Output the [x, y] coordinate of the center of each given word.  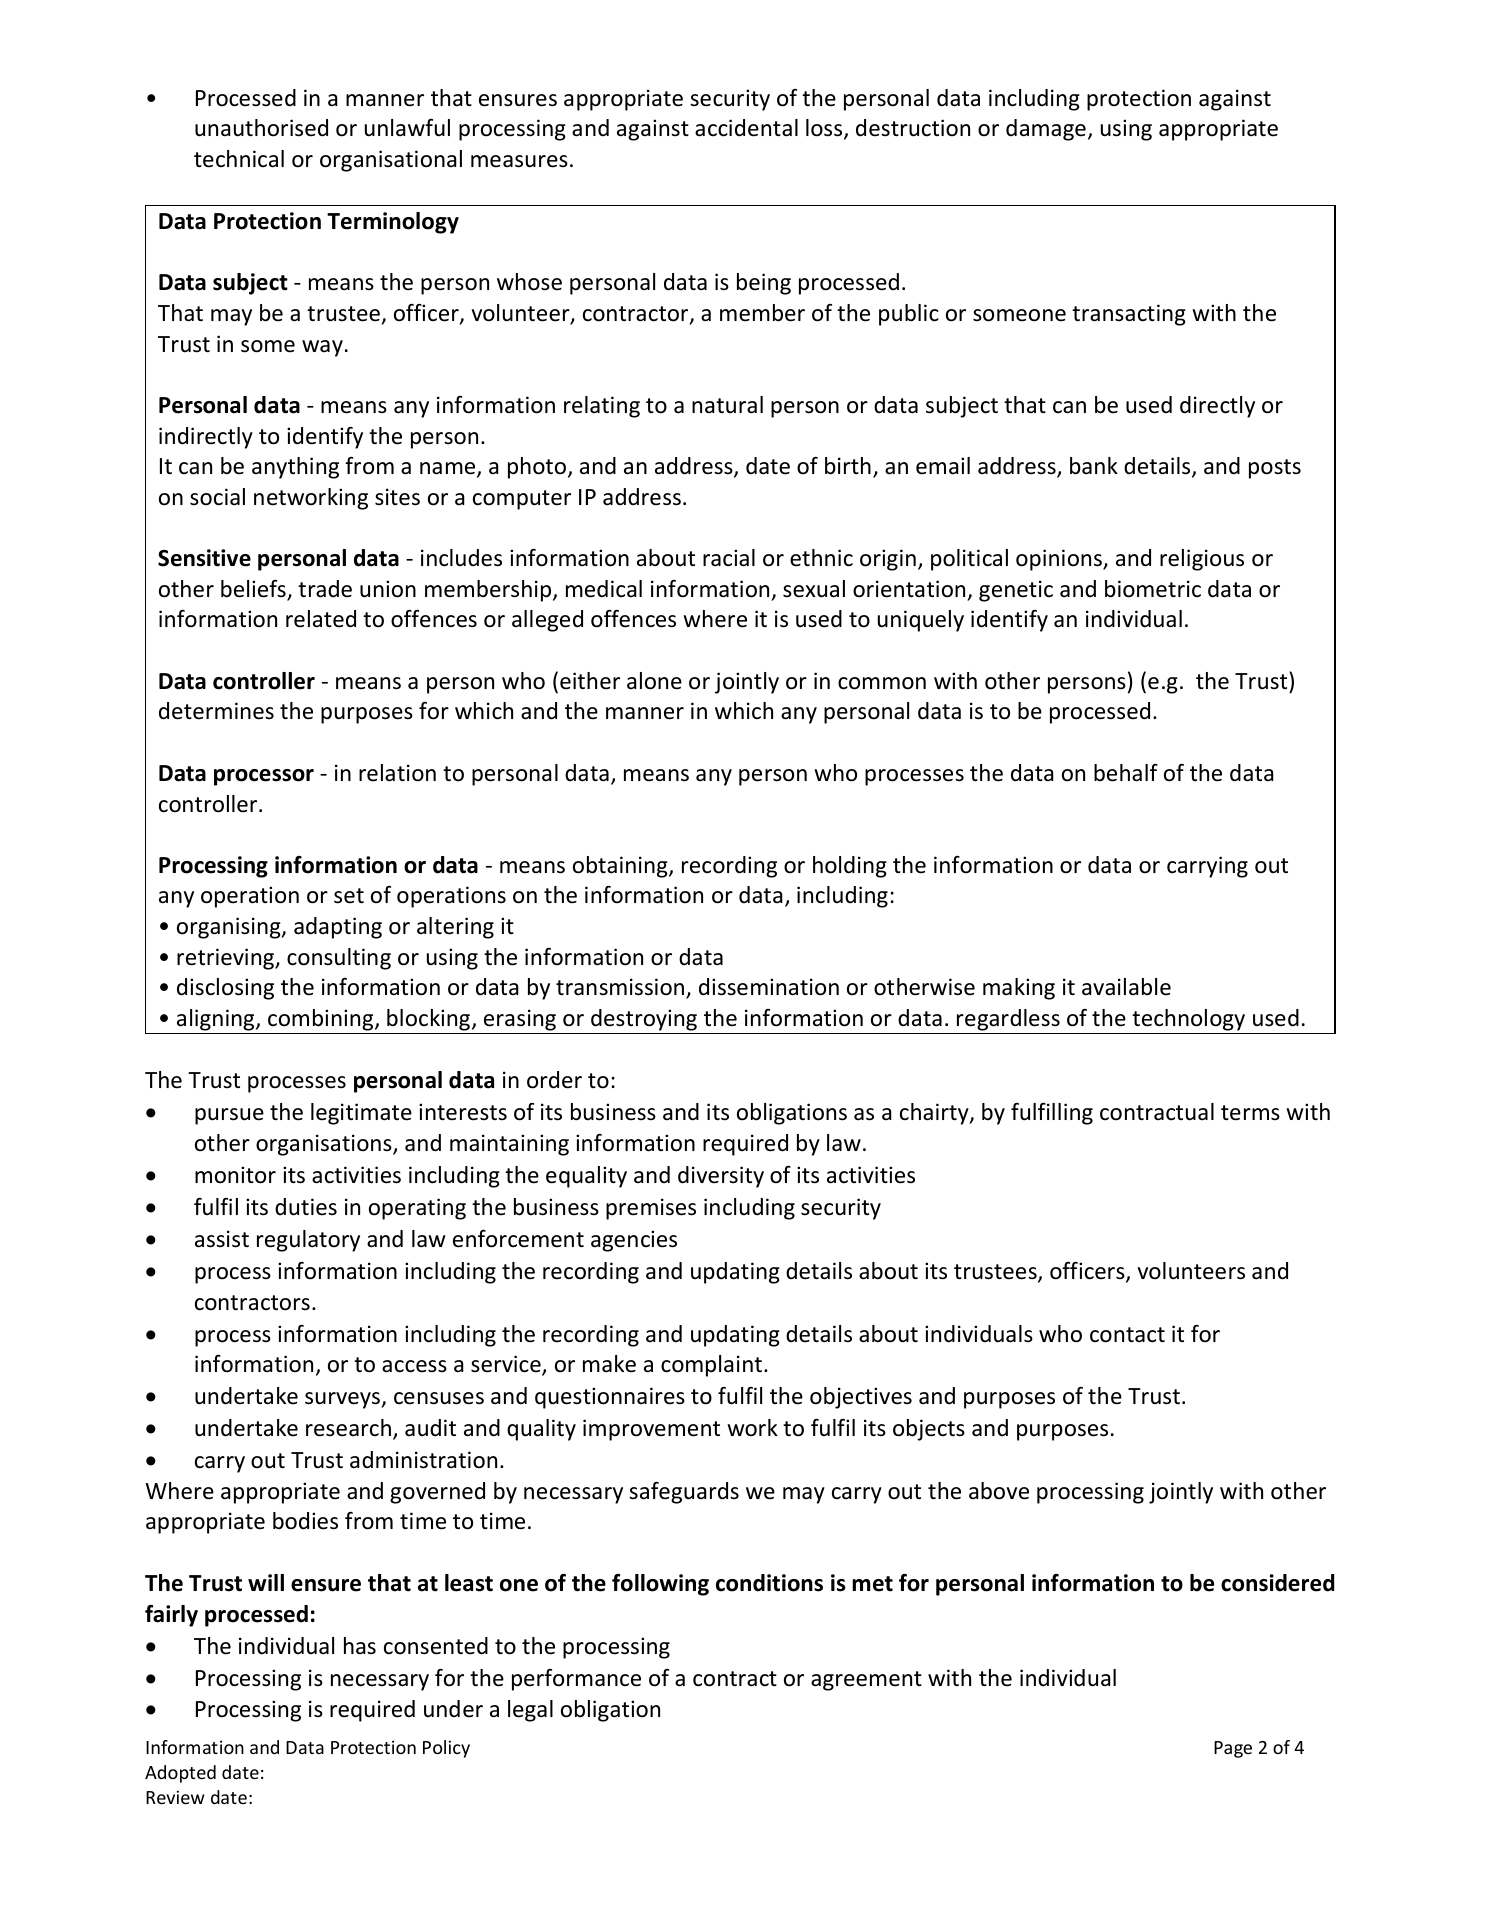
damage [1046, 130]
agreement [866, 1681]
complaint [711, 1366]
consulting [339, 959]
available [1126, 987]
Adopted [180, 1774]
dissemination [769, 987]
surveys [343, 1400]
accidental [746, 128]
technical [239, 159]
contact [1127, 1335]
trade [325, 589]
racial [729, 558]
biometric [1153, 589]
